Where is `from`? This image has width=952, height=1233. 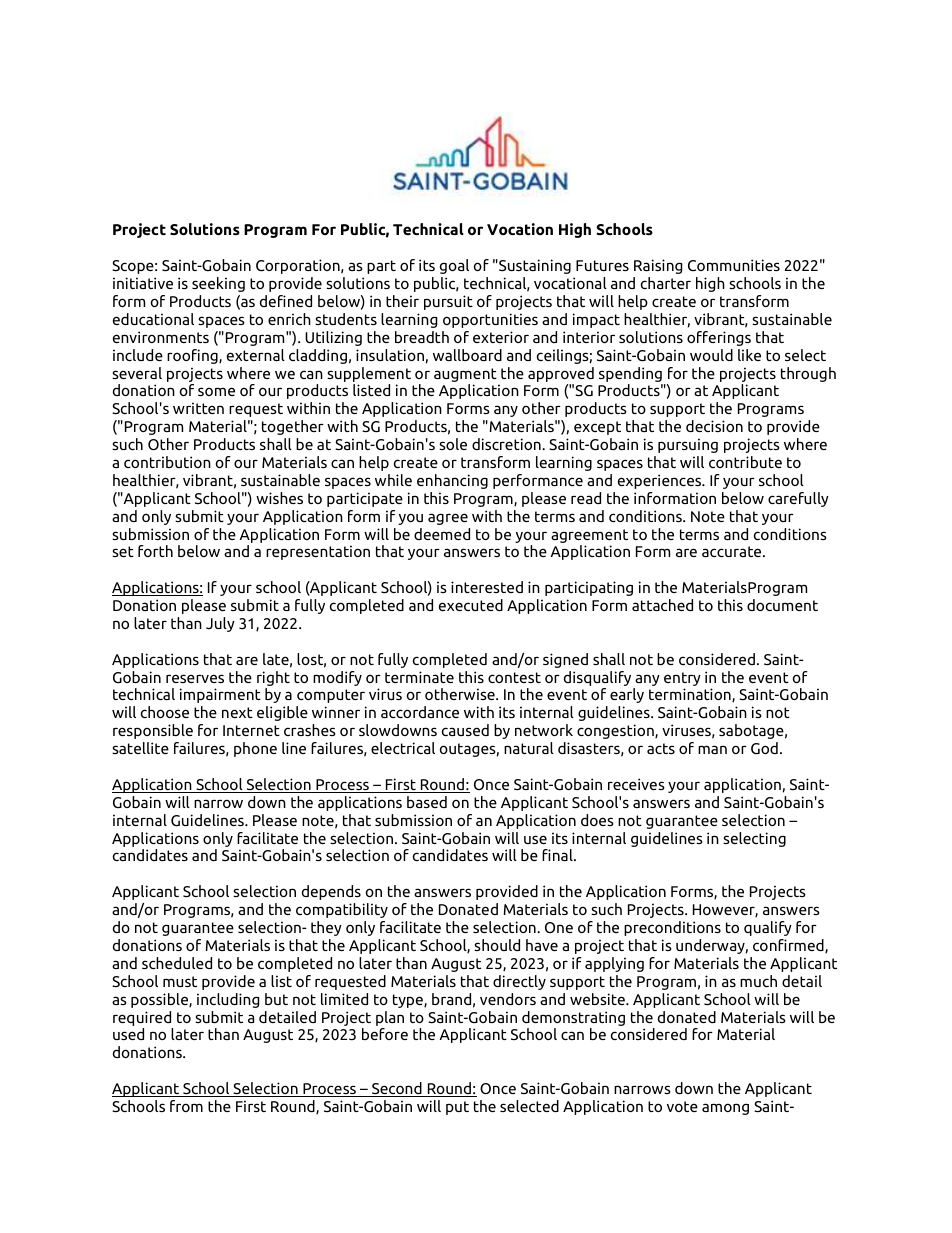 from is located at coordinates (186, 1106).
